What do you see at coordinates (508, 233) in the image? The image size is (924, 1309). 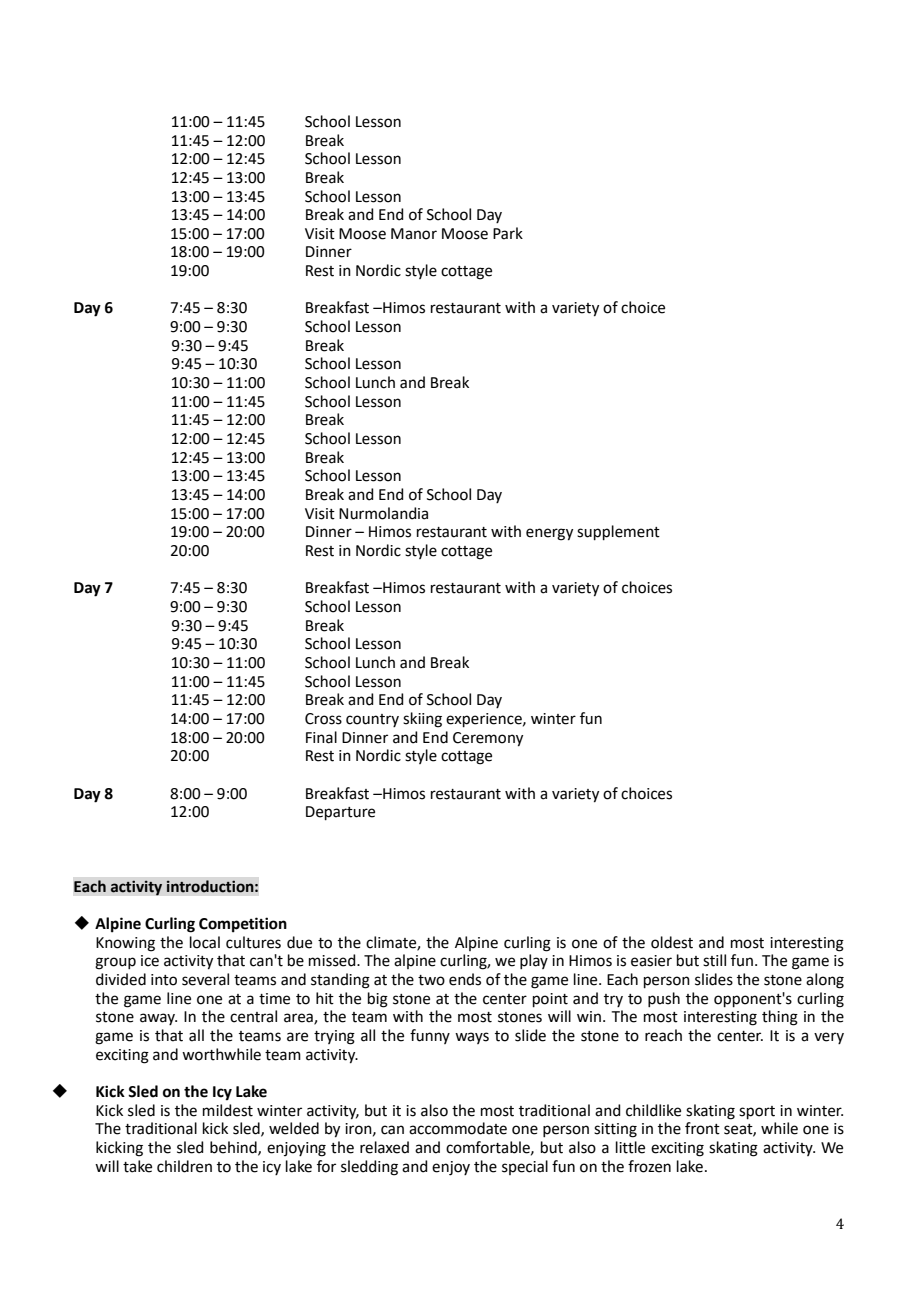 I see `Park` at bounding box center [508, 233].
